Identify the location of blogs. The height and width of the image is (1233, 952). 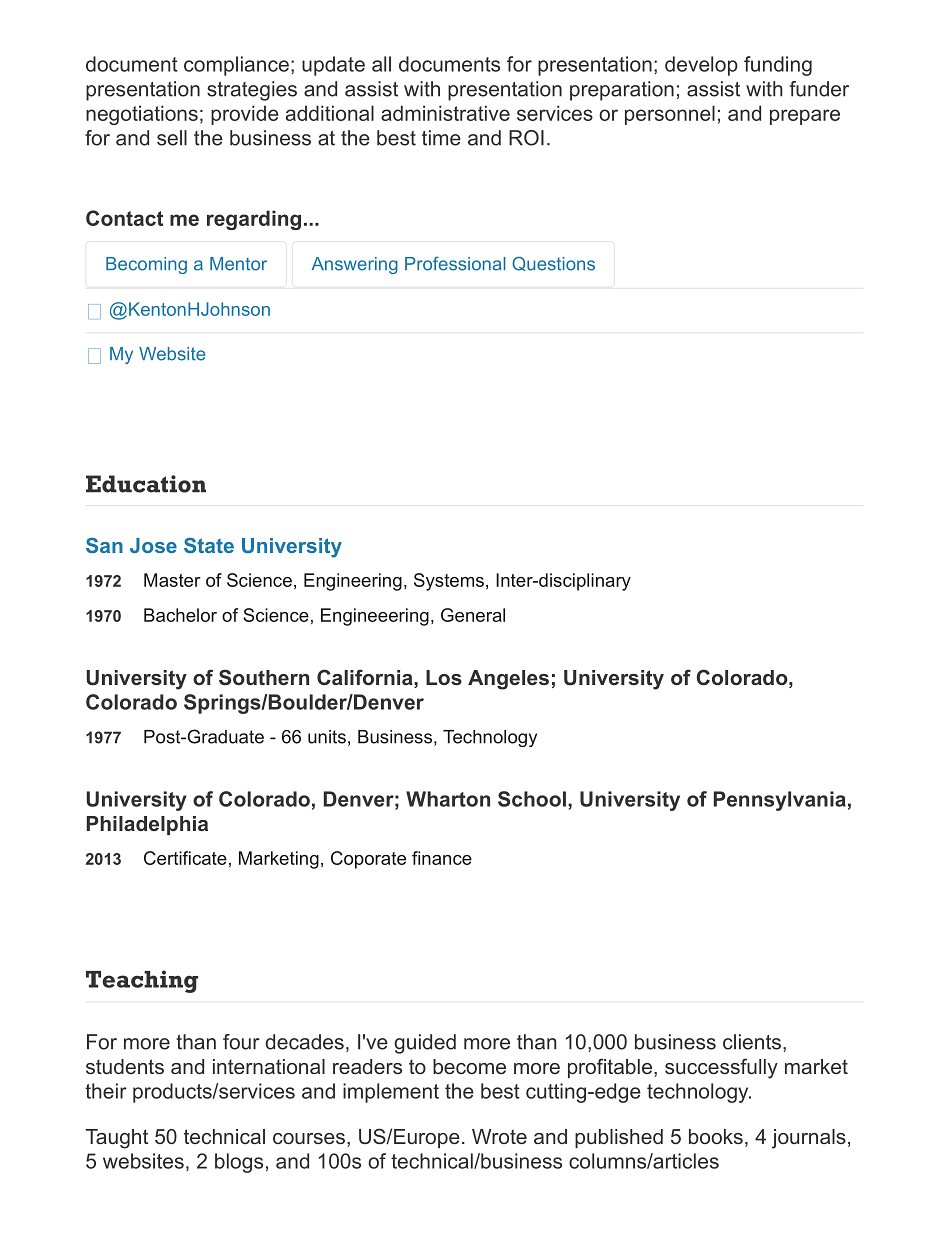
(239, 1163).
